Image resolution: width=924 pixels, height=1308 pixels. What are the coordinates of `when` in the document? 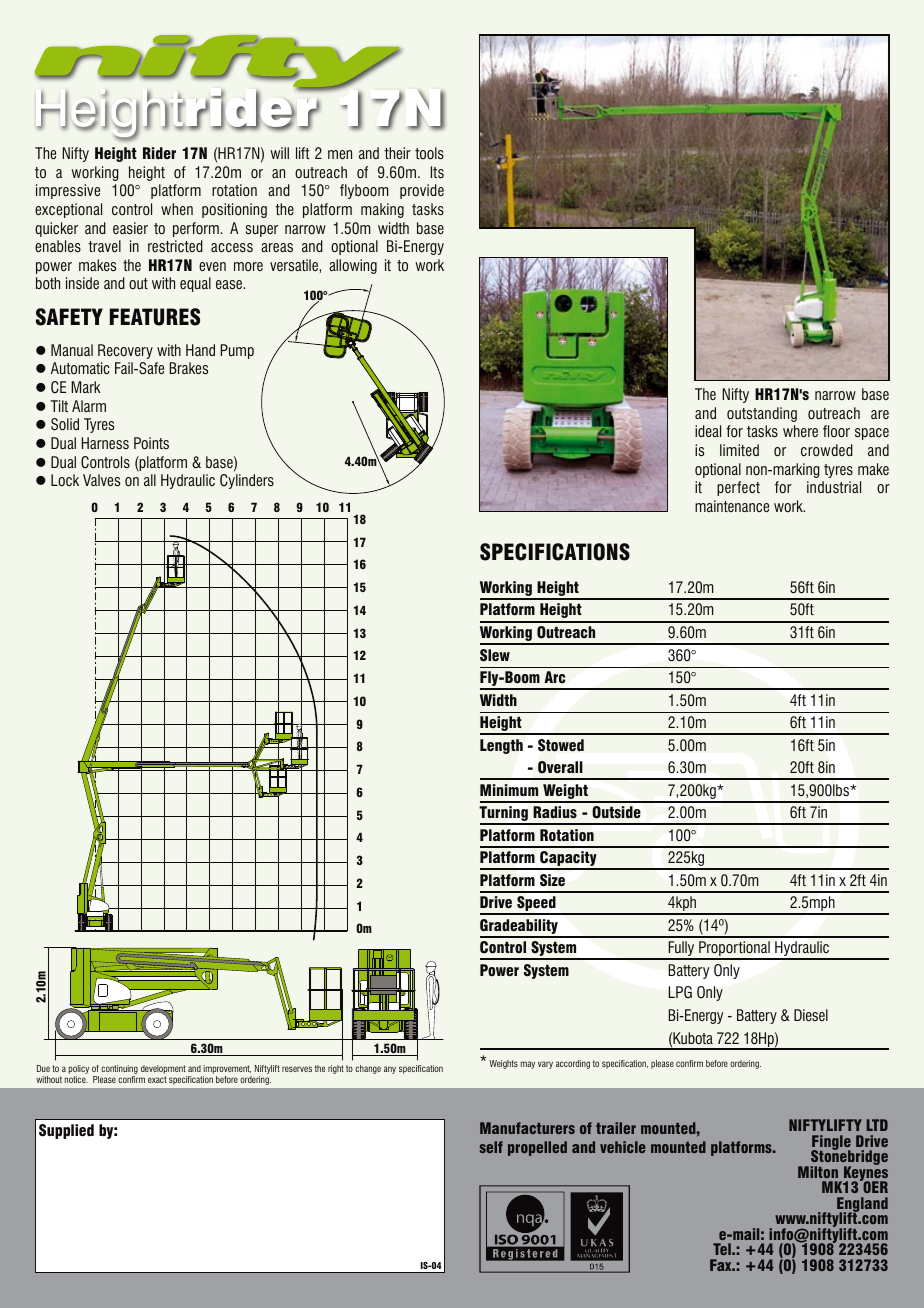 It's located at (177, 209).
